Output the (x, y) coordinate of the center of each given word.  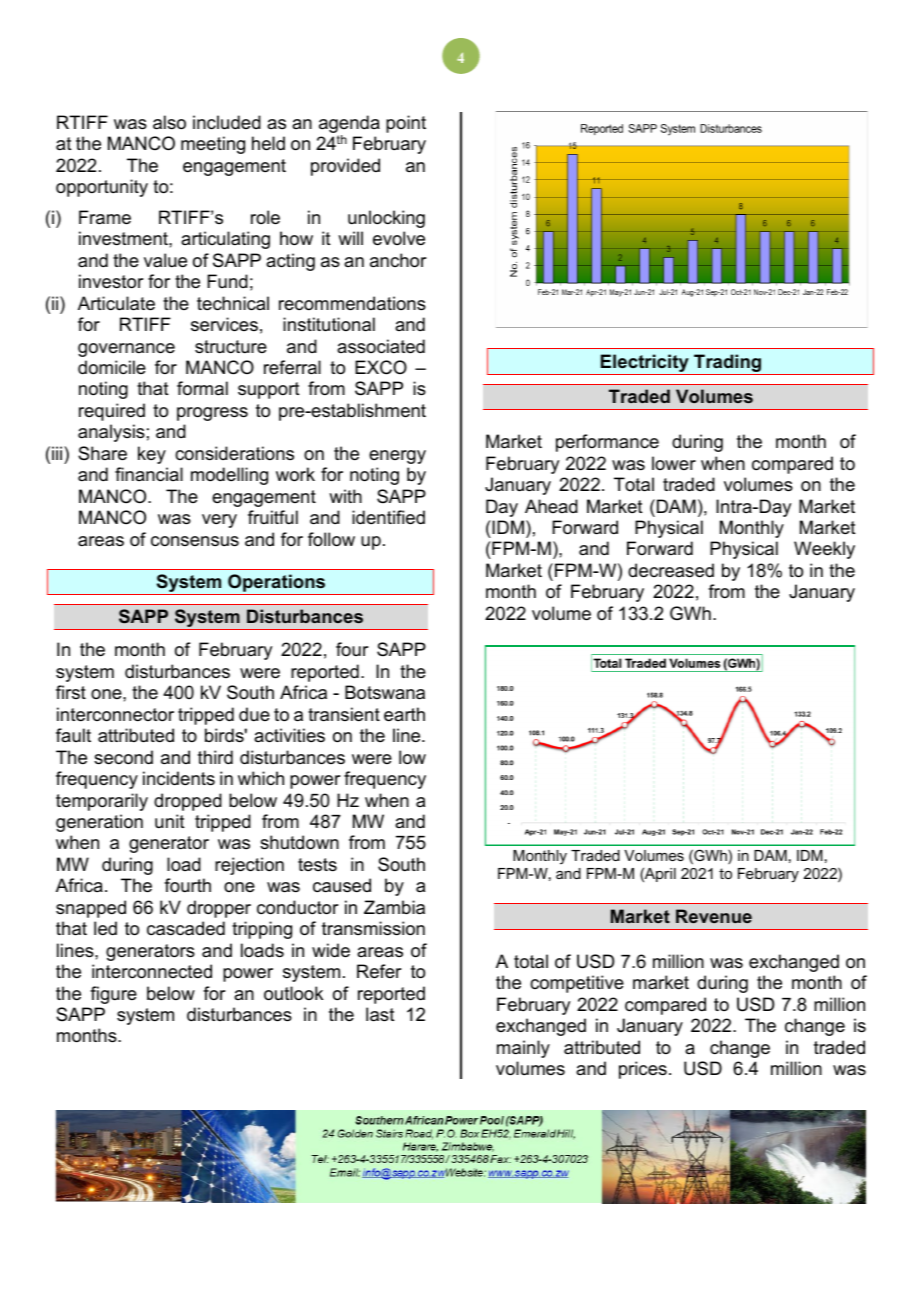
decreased (671, 570)
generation (99, 823)
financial (149, 474)
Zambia (394, 907)
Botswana (385, 692)
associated (381, 346)
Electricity (645, 364)
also (169, 122)
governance (126, 350)
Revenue (714, 916)
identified (388, 517)
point (406, 124)
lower (674, 463)
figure (113, 995)
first (71, 692)
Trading (728, 364)
